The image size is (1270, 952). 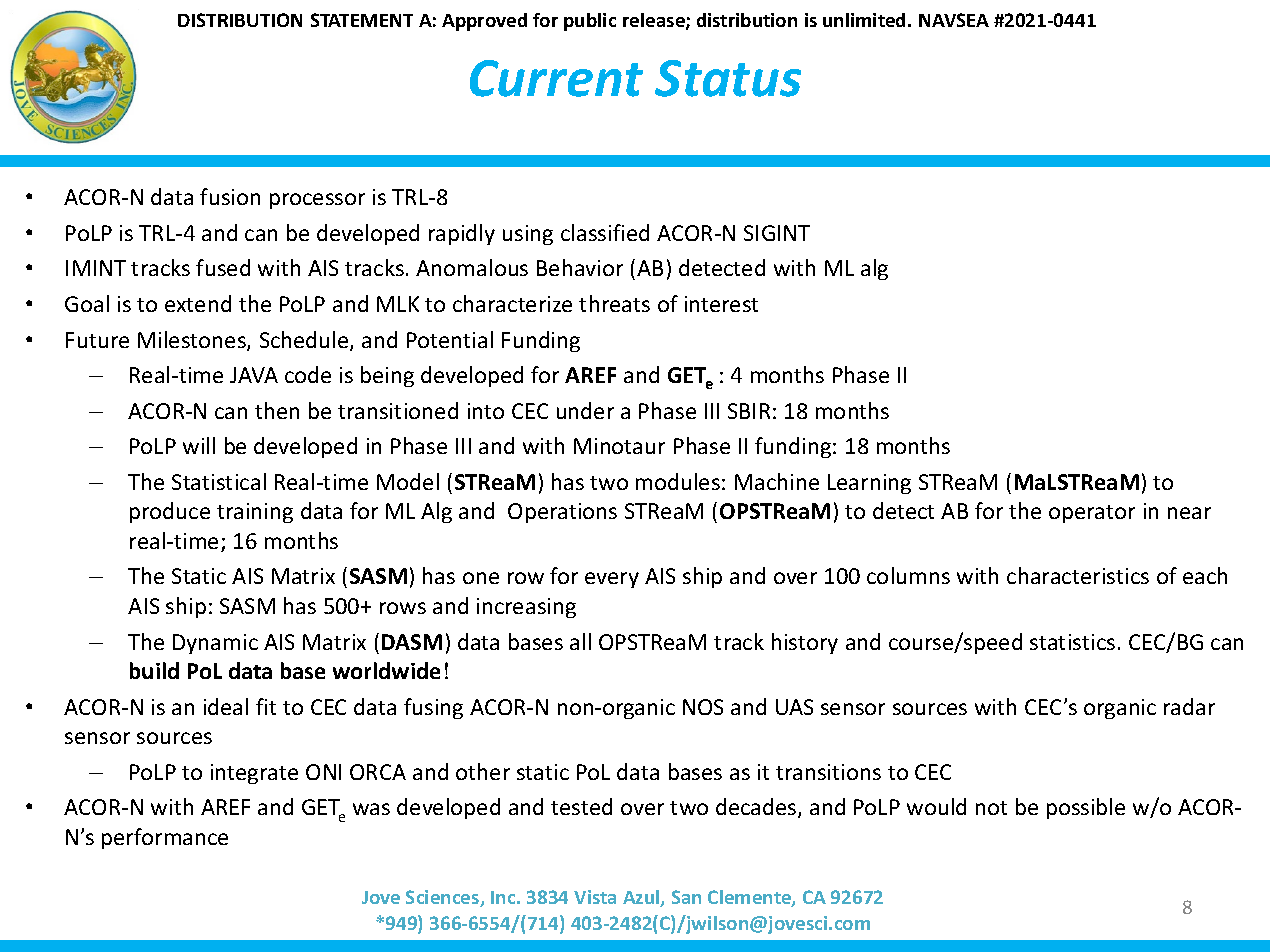 I want to click on will, so click(x=199, y=445).
